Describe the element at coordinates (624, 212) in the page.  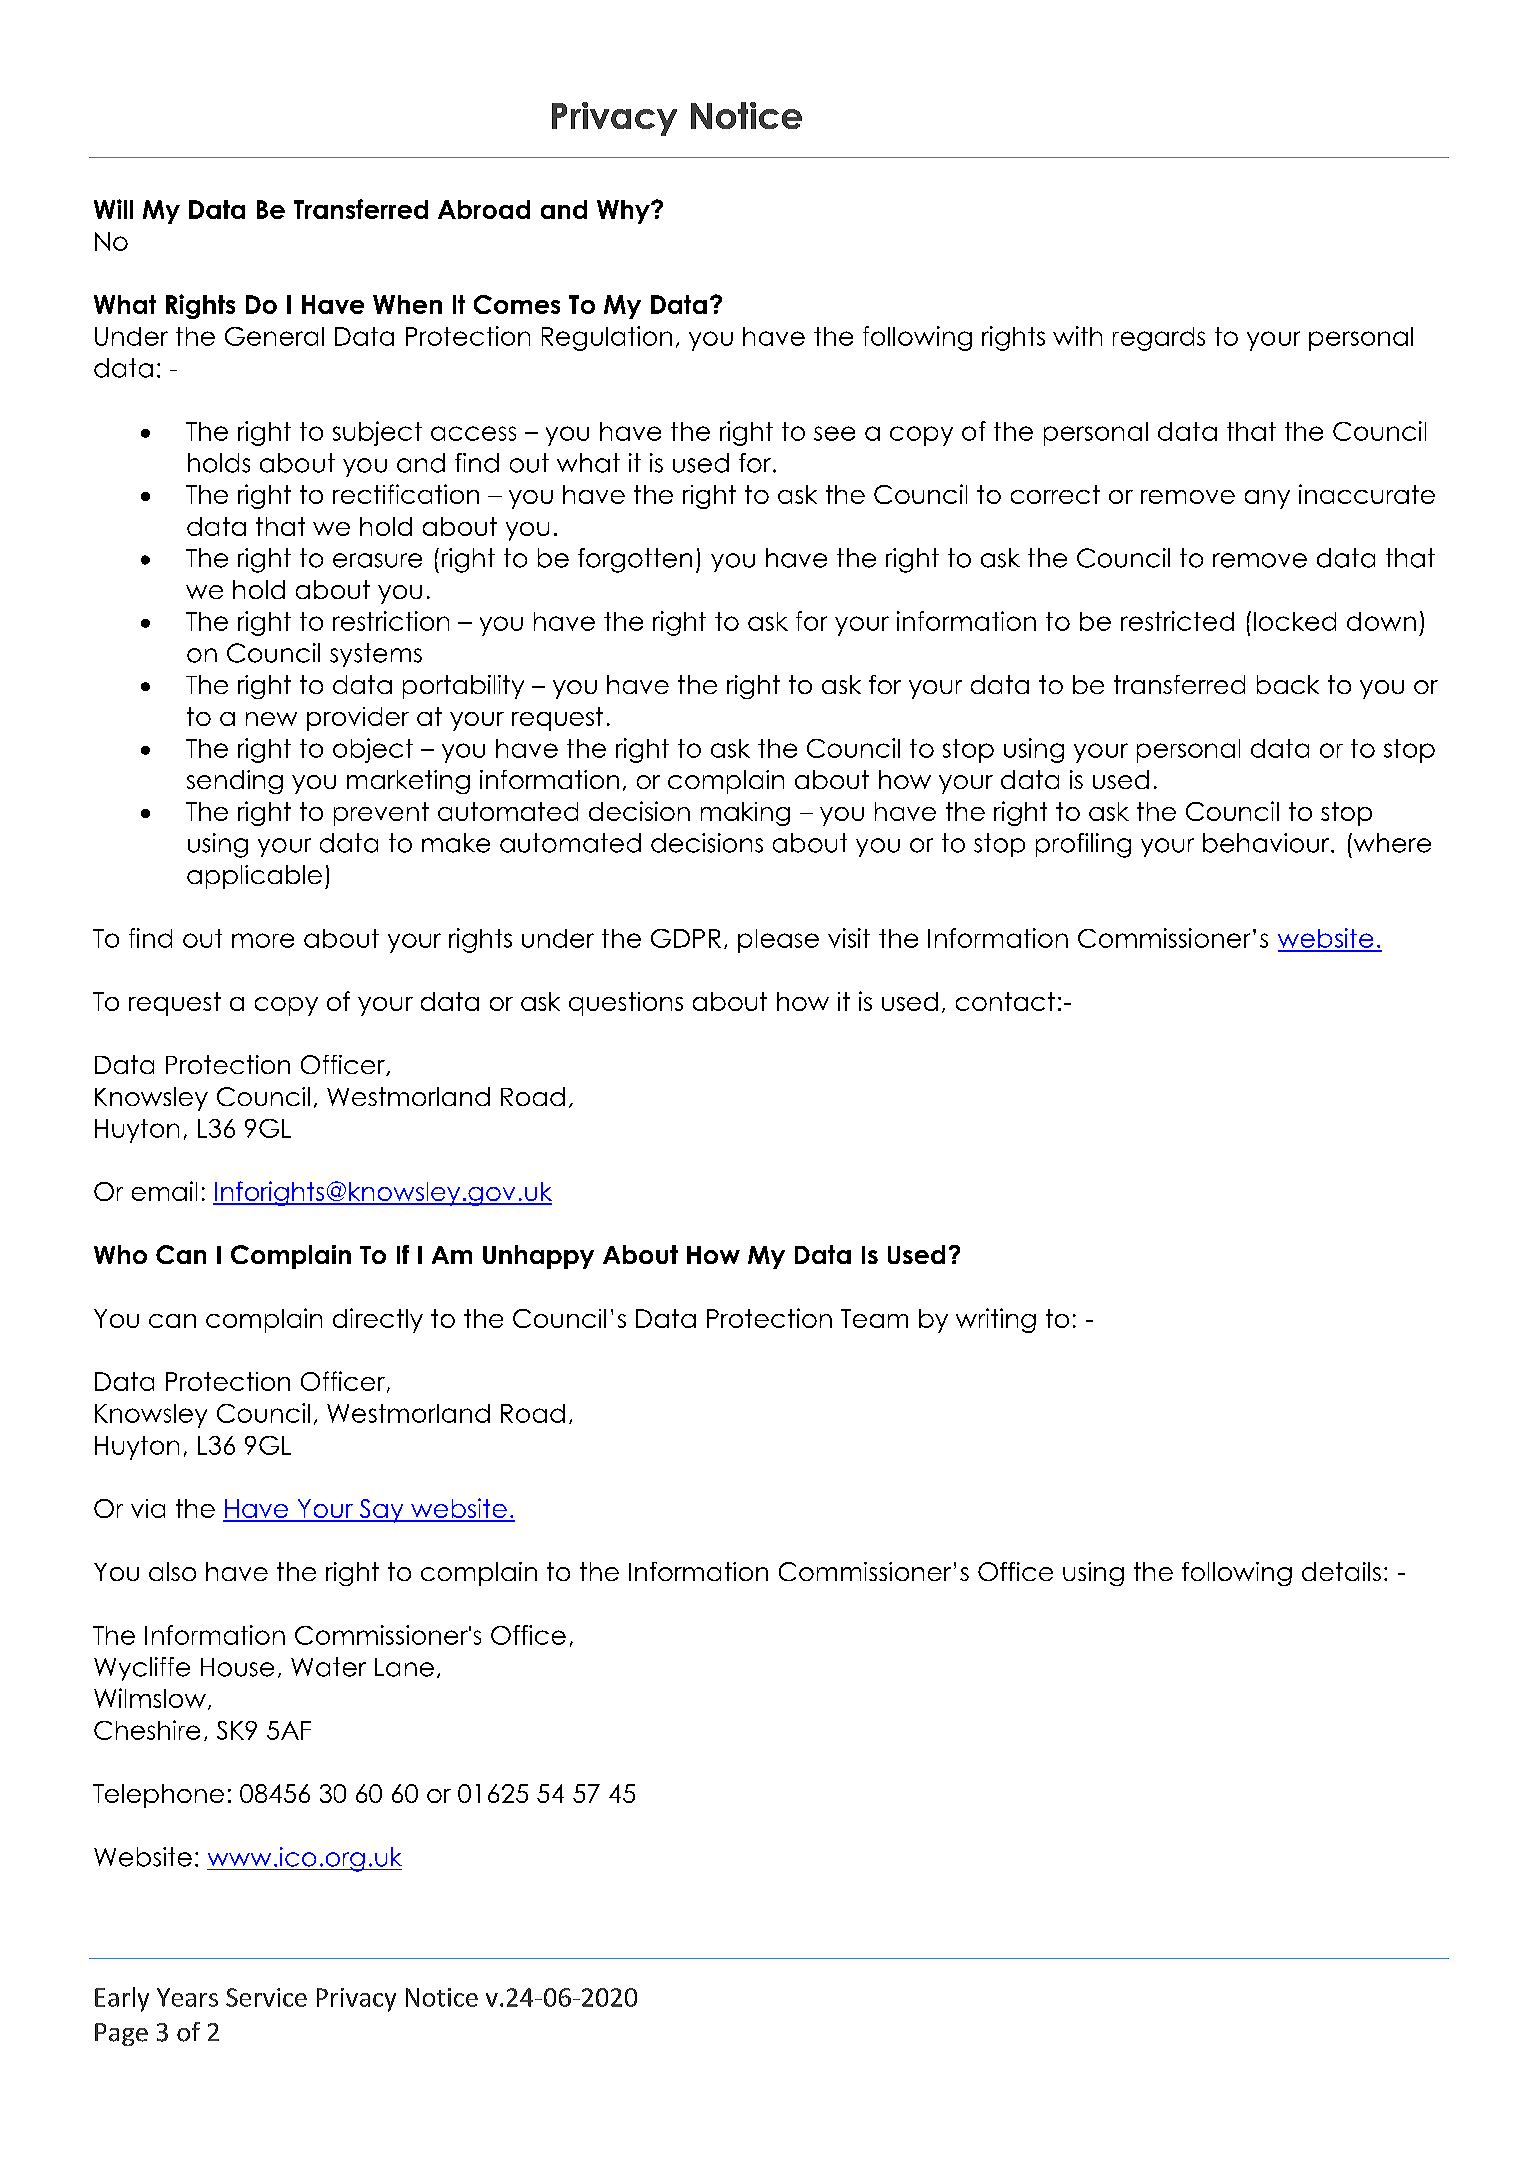
I see `Why` at that location.
